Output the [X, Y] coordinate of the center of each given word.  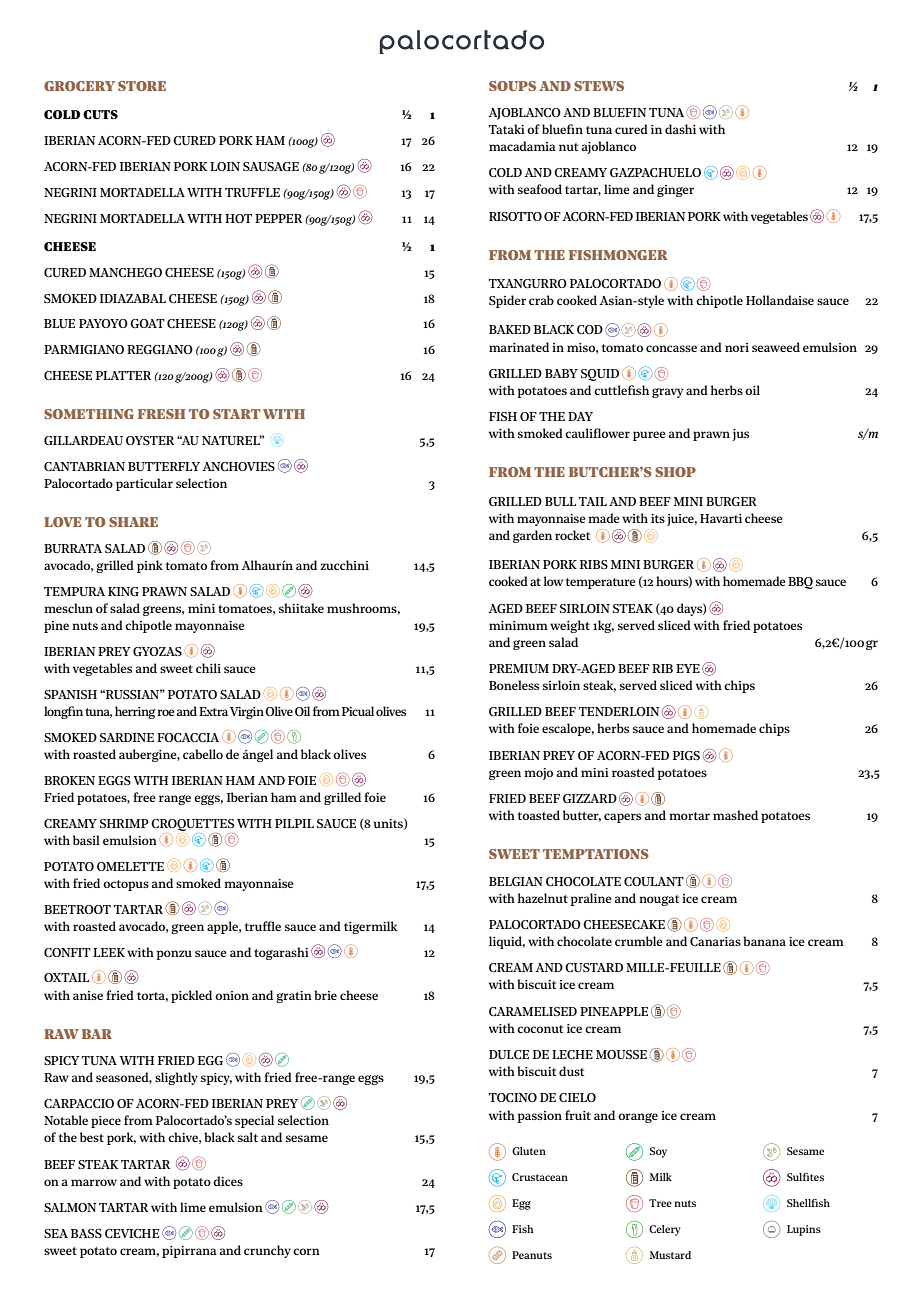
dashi [680, 129]
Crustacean [540, 1177]
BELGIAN [516, 881]
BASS [86, 1233]
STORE [142, 86]
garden [532, 536]
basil [86, 840]
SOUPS [512, 86]
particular [144, 484]
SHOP [675, 472]
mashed [735, 815]
